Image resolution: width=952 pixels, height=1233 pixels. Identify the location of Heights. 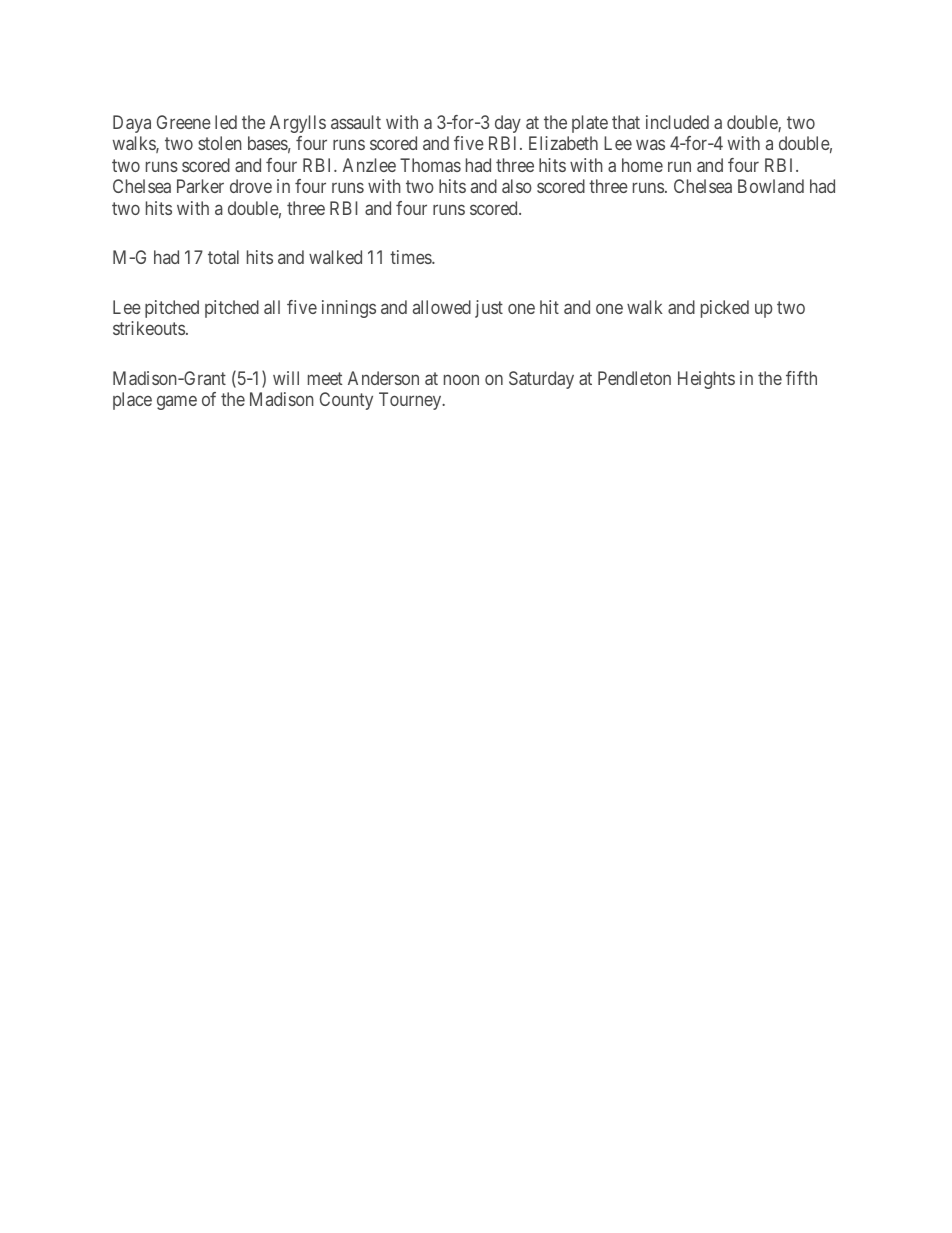
(706, 380).
